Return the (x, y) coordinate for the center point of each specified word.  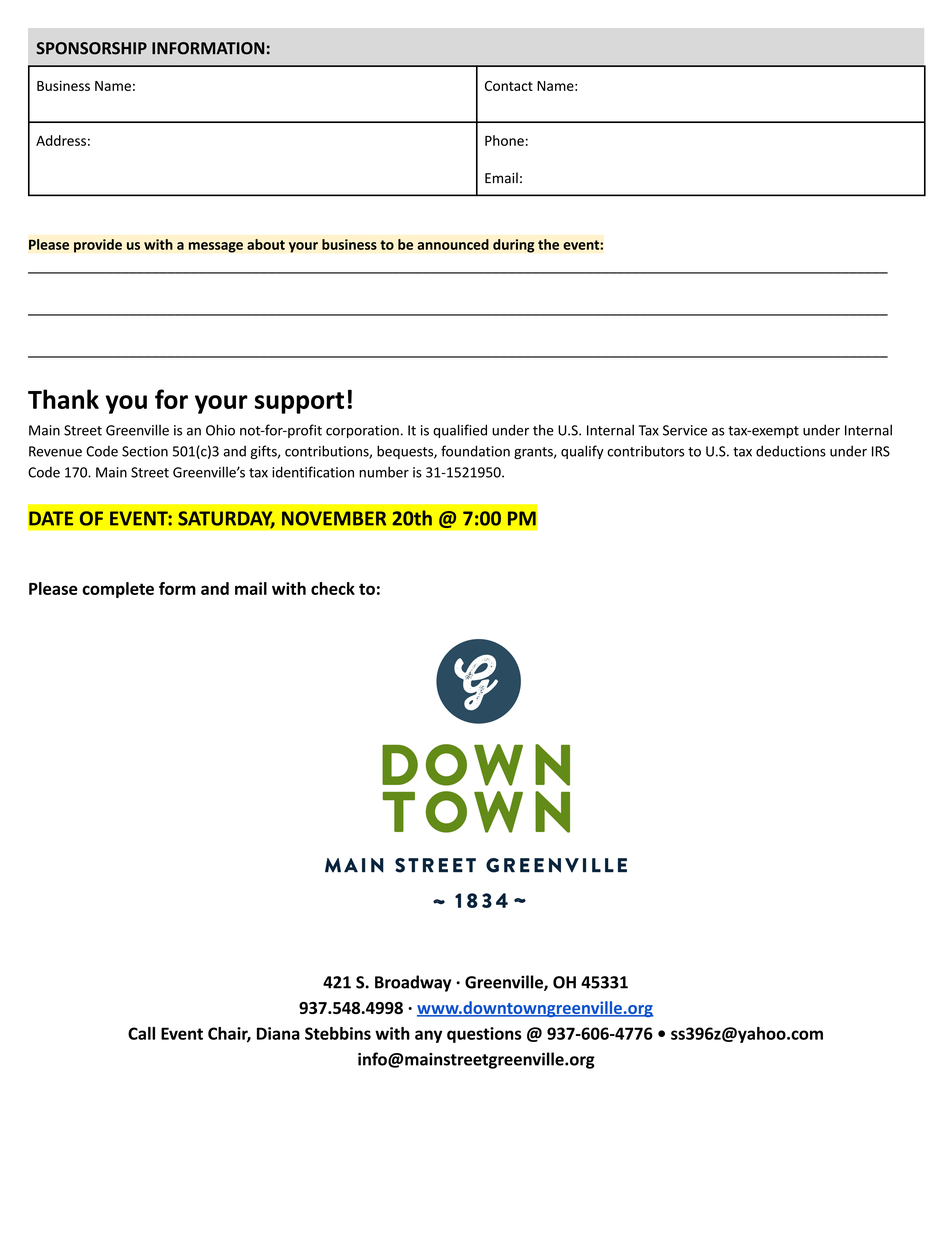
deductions (791, 451)
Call (141, 1033)
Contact (509, 86)
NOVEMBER (334, 518)
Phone (504, 140)
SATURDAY (226, 519)
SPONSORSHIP (91, 48)
